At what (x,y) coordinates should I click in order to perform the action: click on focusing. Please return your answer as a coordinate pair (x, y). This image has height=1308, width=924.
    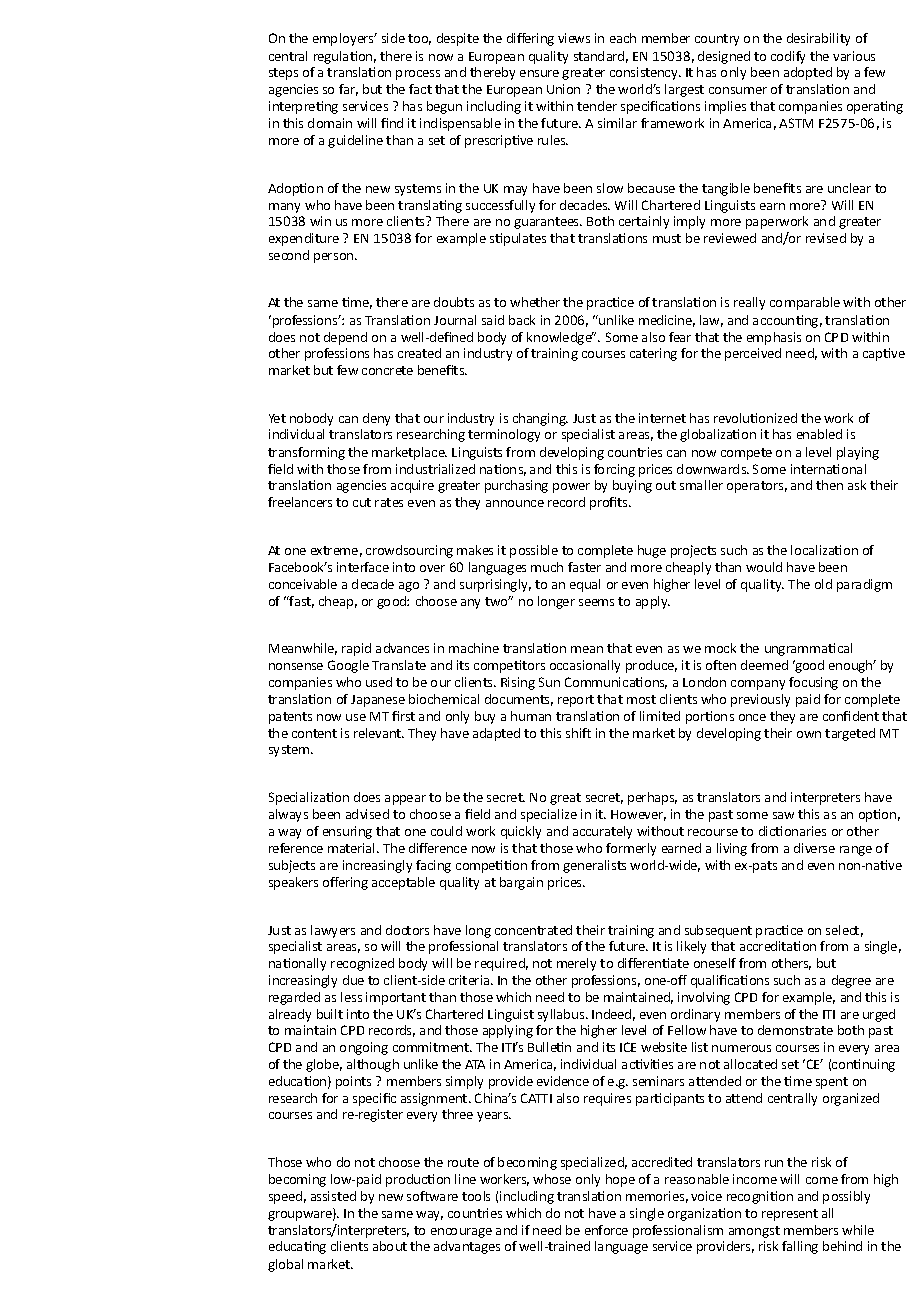
    Looking at the image, I should click on (813, 683).
